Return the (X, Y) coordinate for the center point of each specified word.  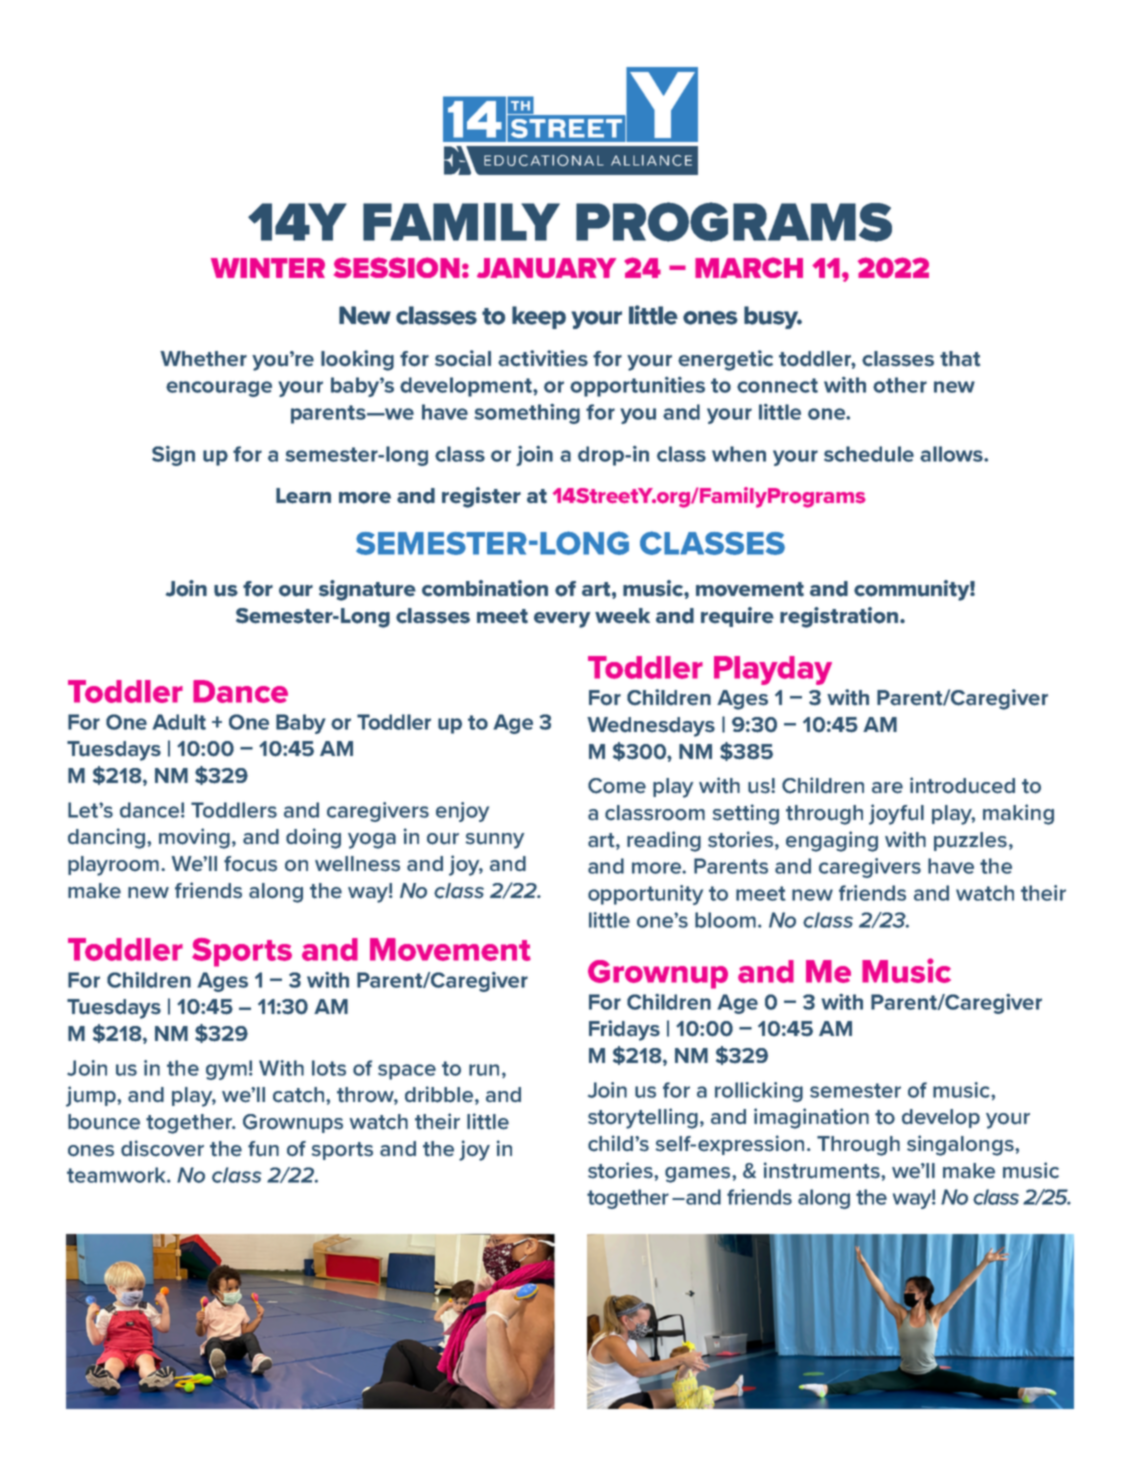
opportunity (645, 895)
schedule (869, 454)
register (481, 497)
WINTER (268, 268)
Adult (179, 722)
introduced (962, 785)
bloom (725, 920)
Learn (303, 496)
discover (162, 1148)
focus (250, 864)
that (960, 359)
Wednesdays (651, 727)
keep (539, 317)
